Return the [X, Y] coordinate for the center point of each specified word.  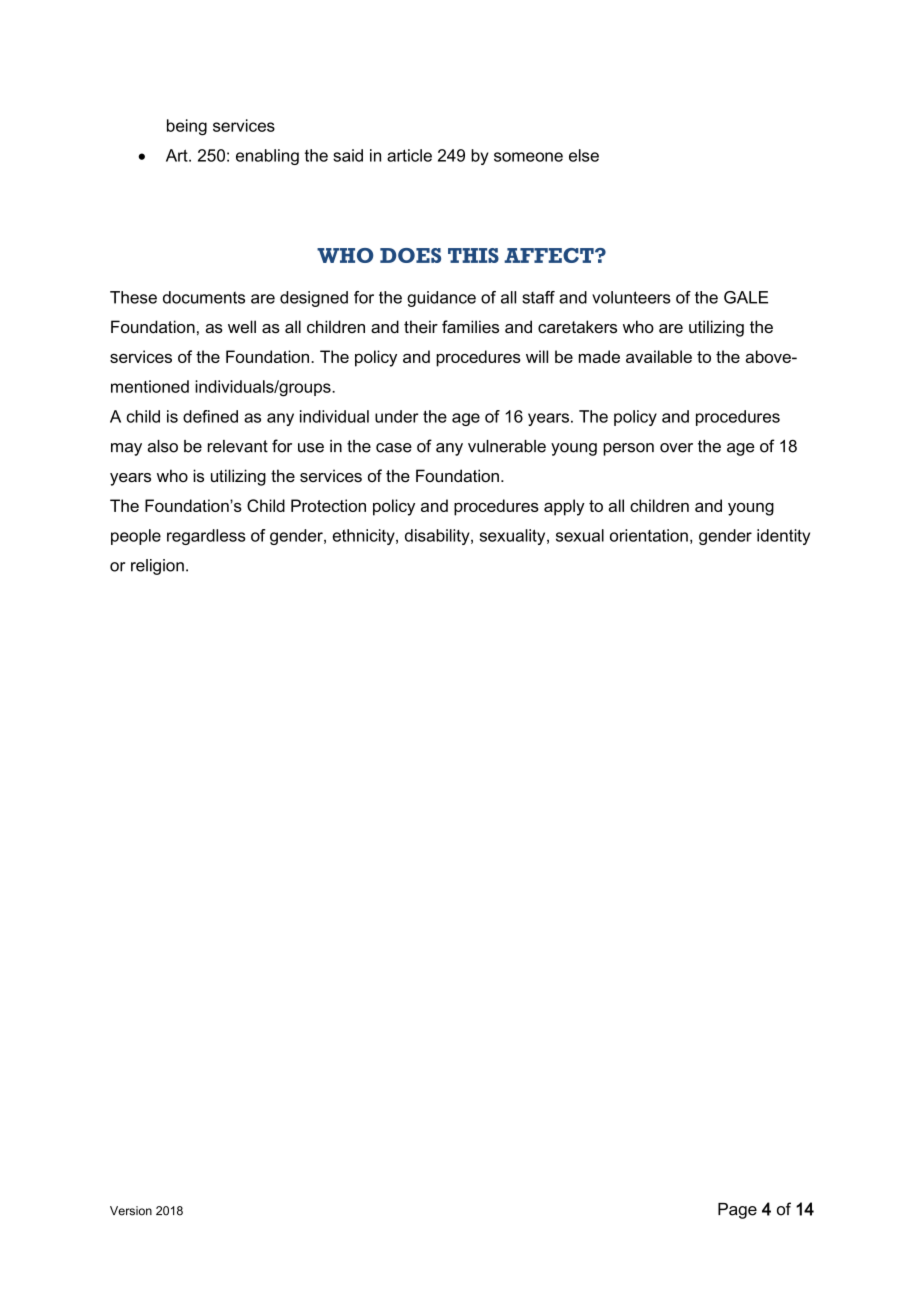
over [676, 448]
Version [131, 1211]
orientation [649, 535]
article [409, 155]
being [187, 127]
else [584, 155]
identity [783, 537]
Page [737, 1211]
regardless [206, 537]
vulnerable [507, 446]
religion [157, 567]
